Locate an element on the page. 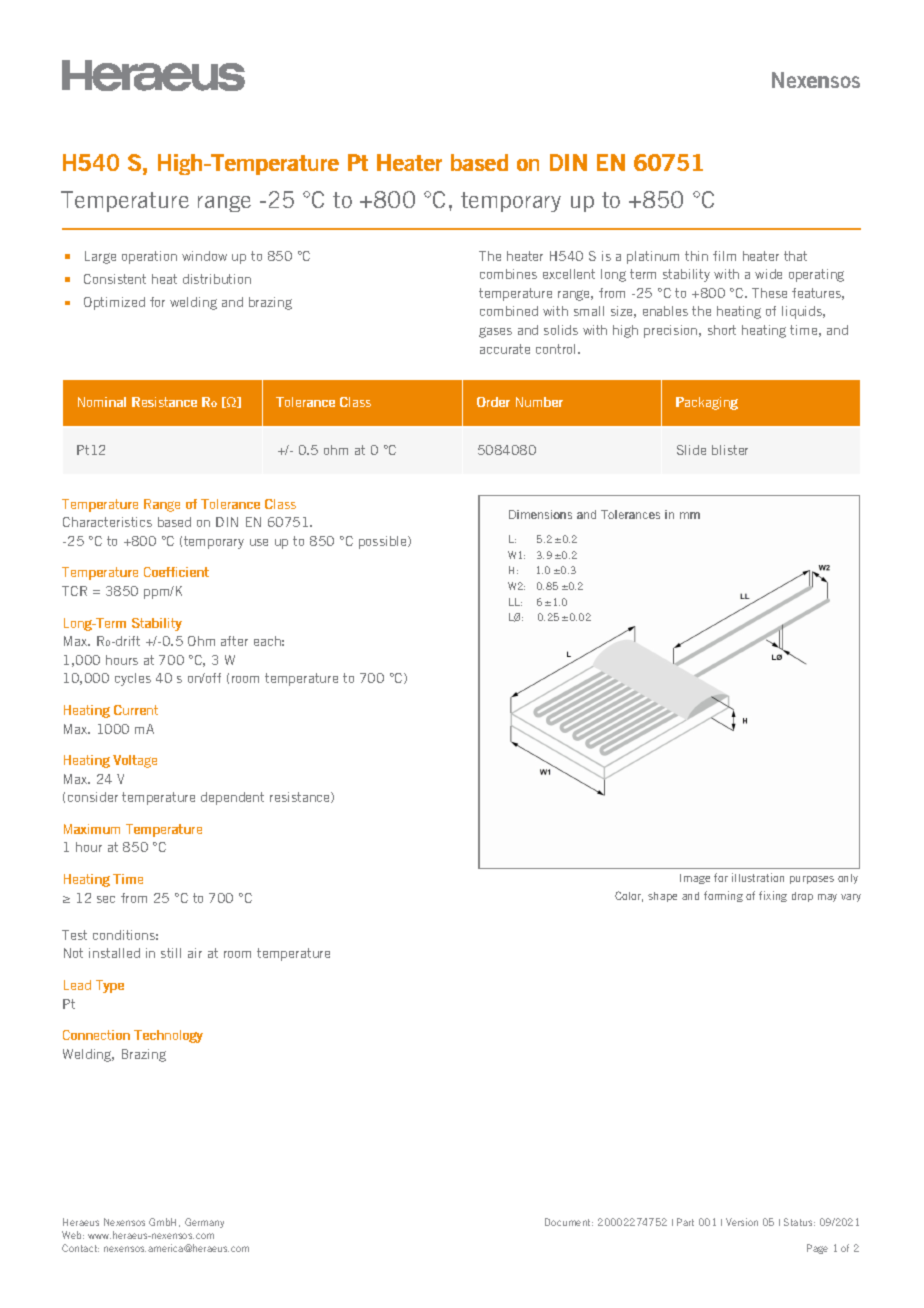 Image resolution: width=924 pixels, height=1308 pixels. combines is located at coordinates (508, 274).
